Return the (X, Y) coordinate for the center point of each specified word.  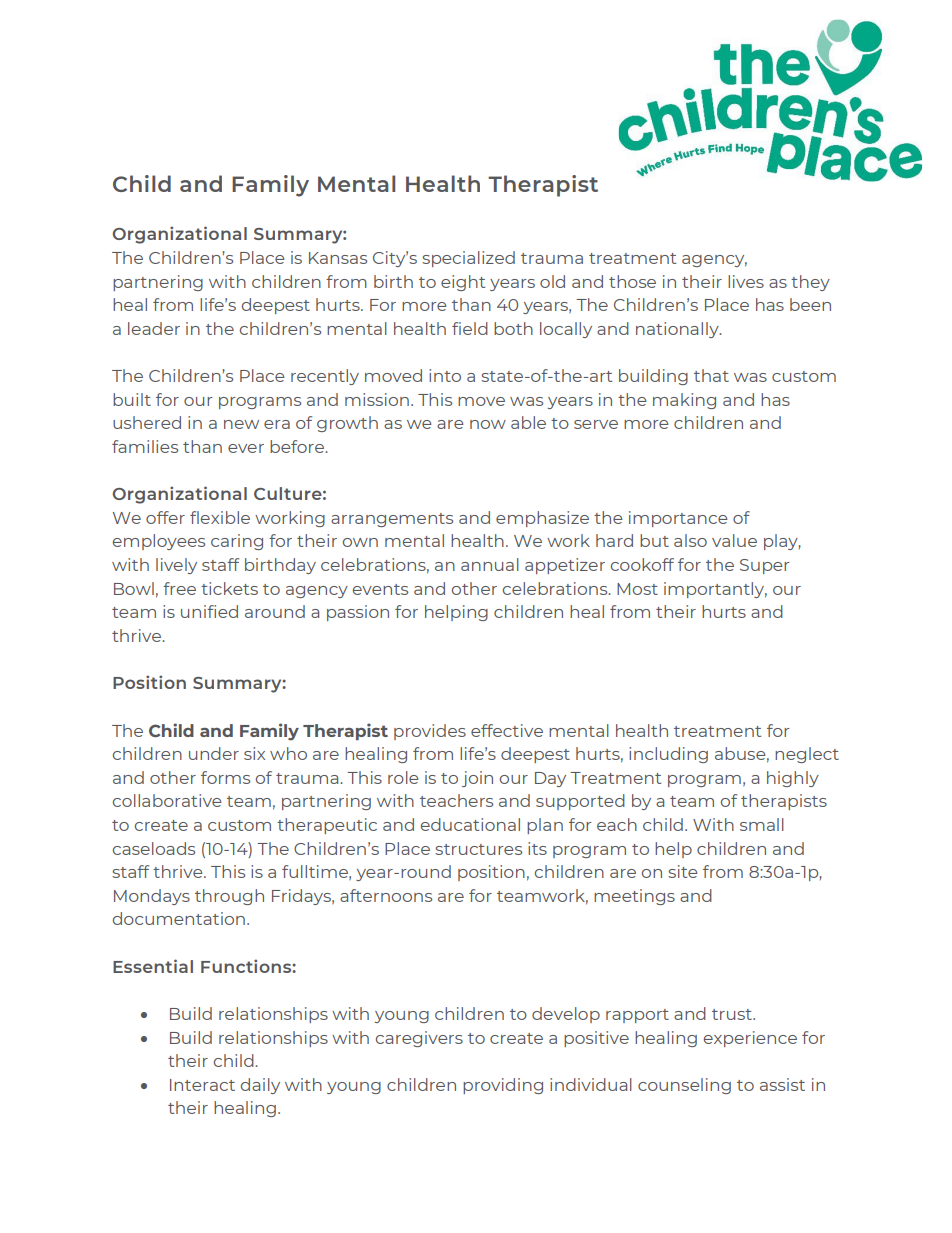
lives (746, 281)
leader (154, 328)
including (668, 755)
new (241, 424)
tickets (229, 588)
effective (507, 730)
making (684, 401)
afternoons (386, 895)
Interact (202, 1085)
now (488, 424)
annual (490, 564)
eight (463, 283)
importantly (715, 590)
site (683, 871)
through (229, 897)
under (214, 753)
